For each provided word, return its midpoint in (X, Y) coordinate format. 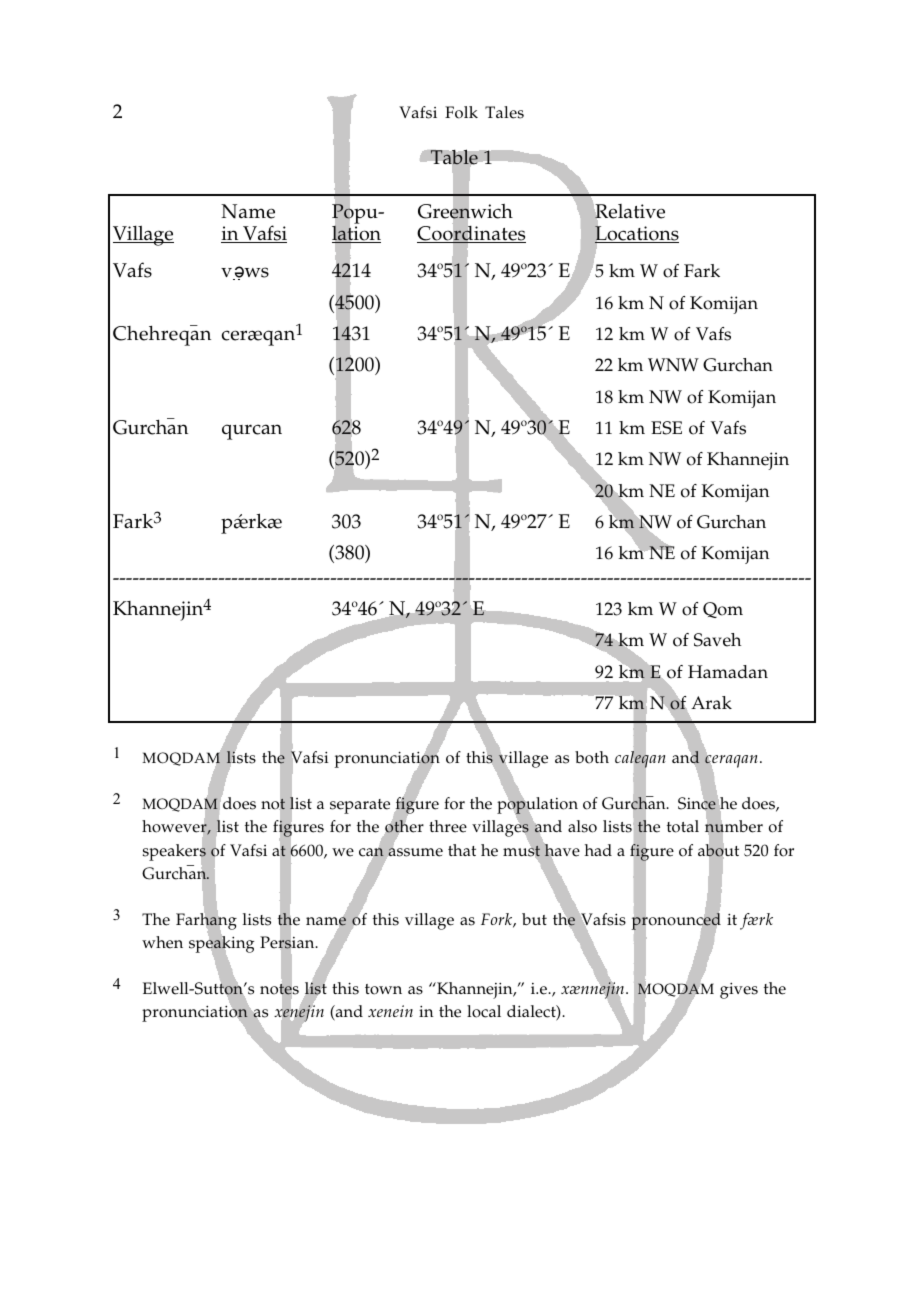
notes (279, 989)
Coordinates (471, 233)
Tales (504, 112)
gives (739, 990)
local (484, 1011)
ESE (666, 428)
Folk (461, 112)
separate (360, 806)
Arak (711, 702)
